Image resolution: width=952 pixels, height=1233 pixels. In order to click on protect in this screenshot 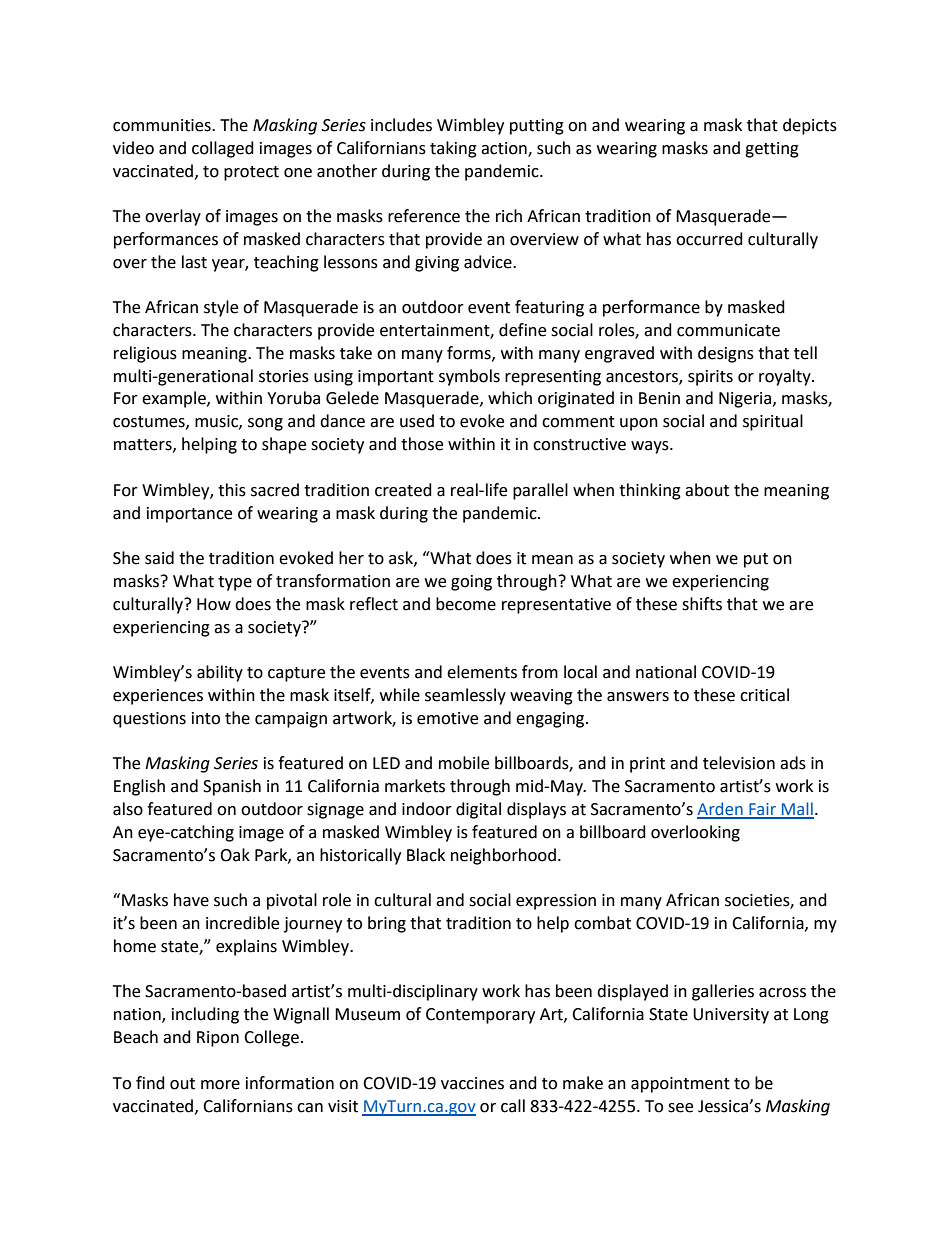, I will do `click(251, 173)`.
